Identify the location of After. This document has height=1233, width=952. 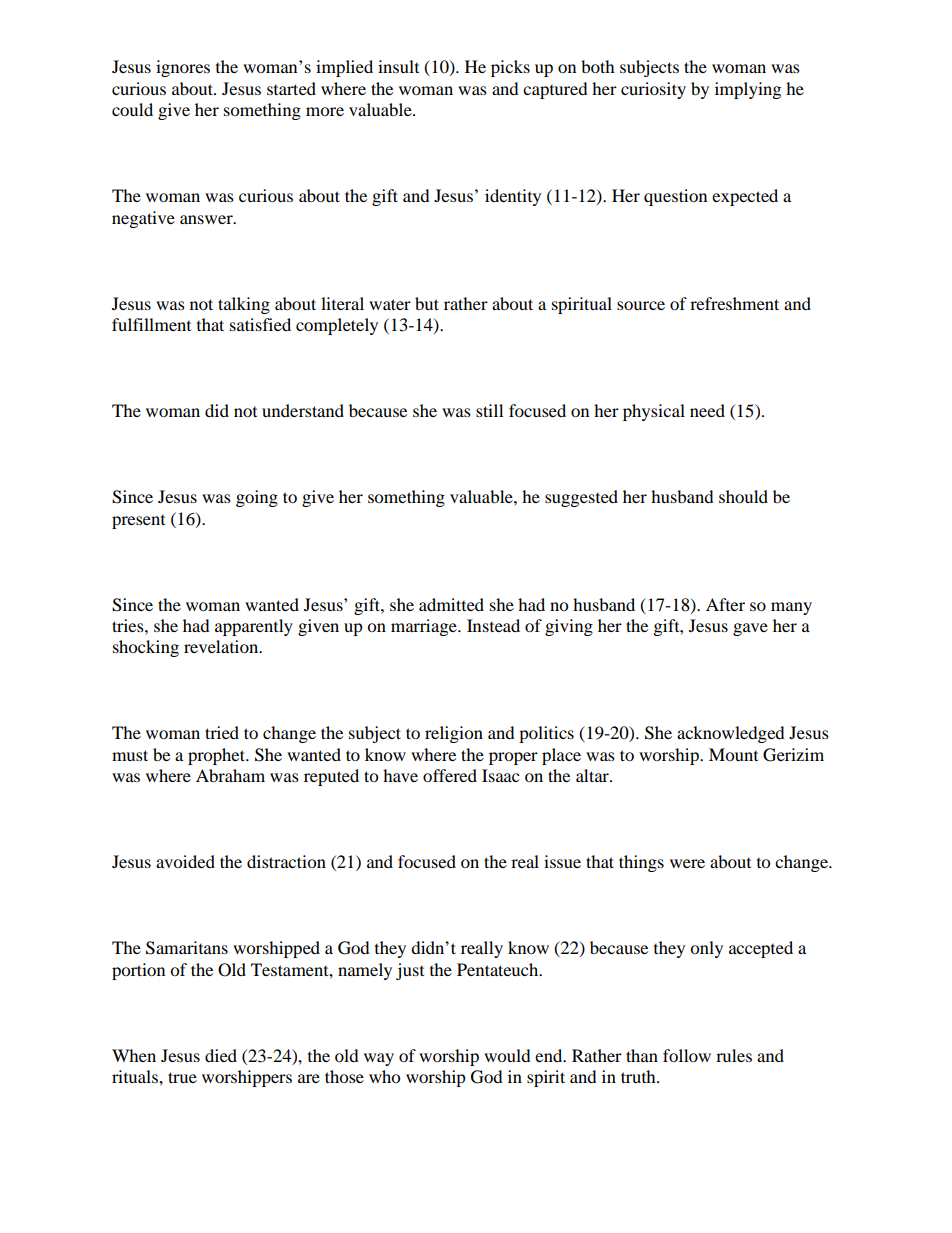
(725, 604).
